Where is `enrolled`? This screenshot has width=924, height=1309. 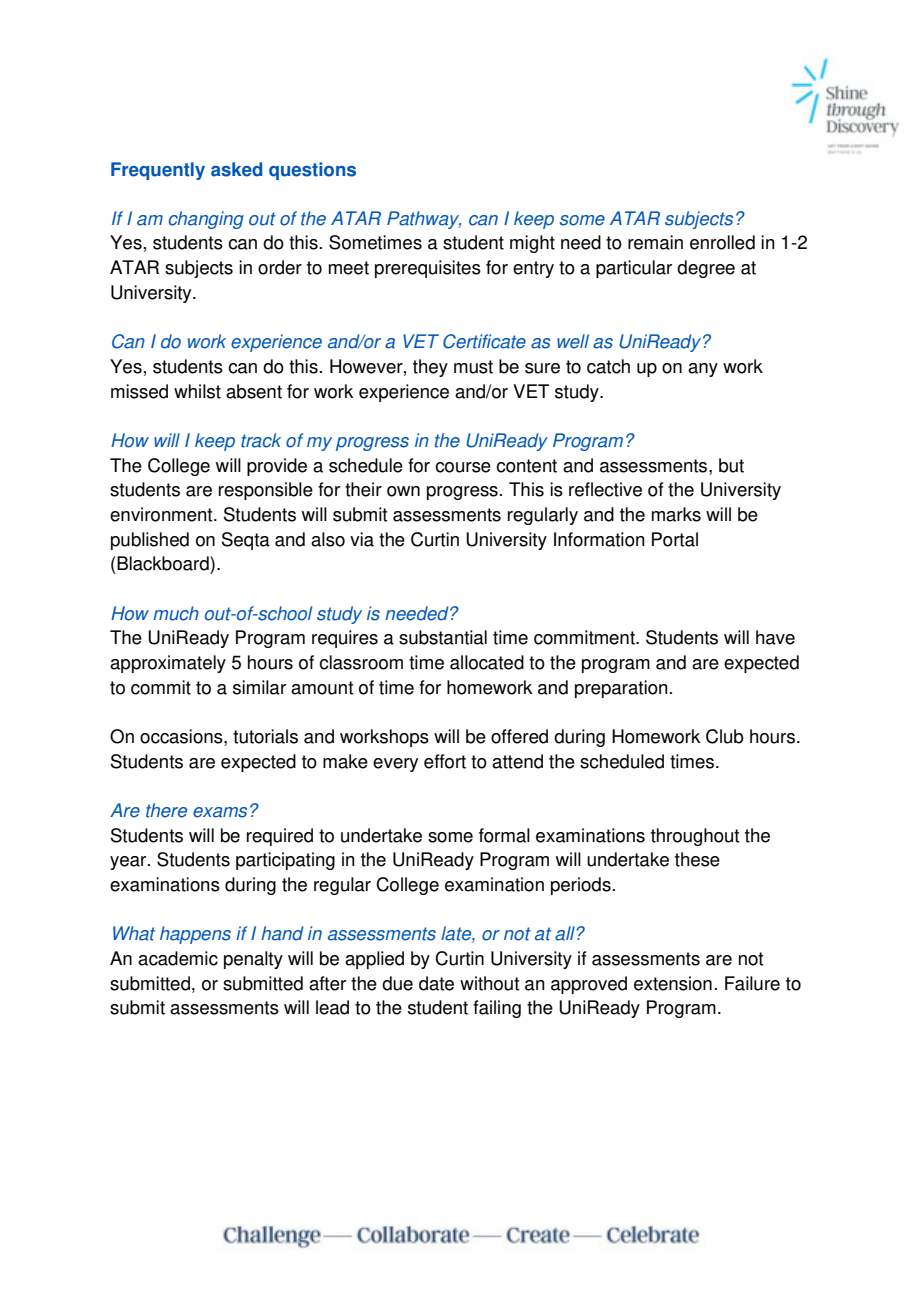 enrolled is located at coordinates (722, 242).
